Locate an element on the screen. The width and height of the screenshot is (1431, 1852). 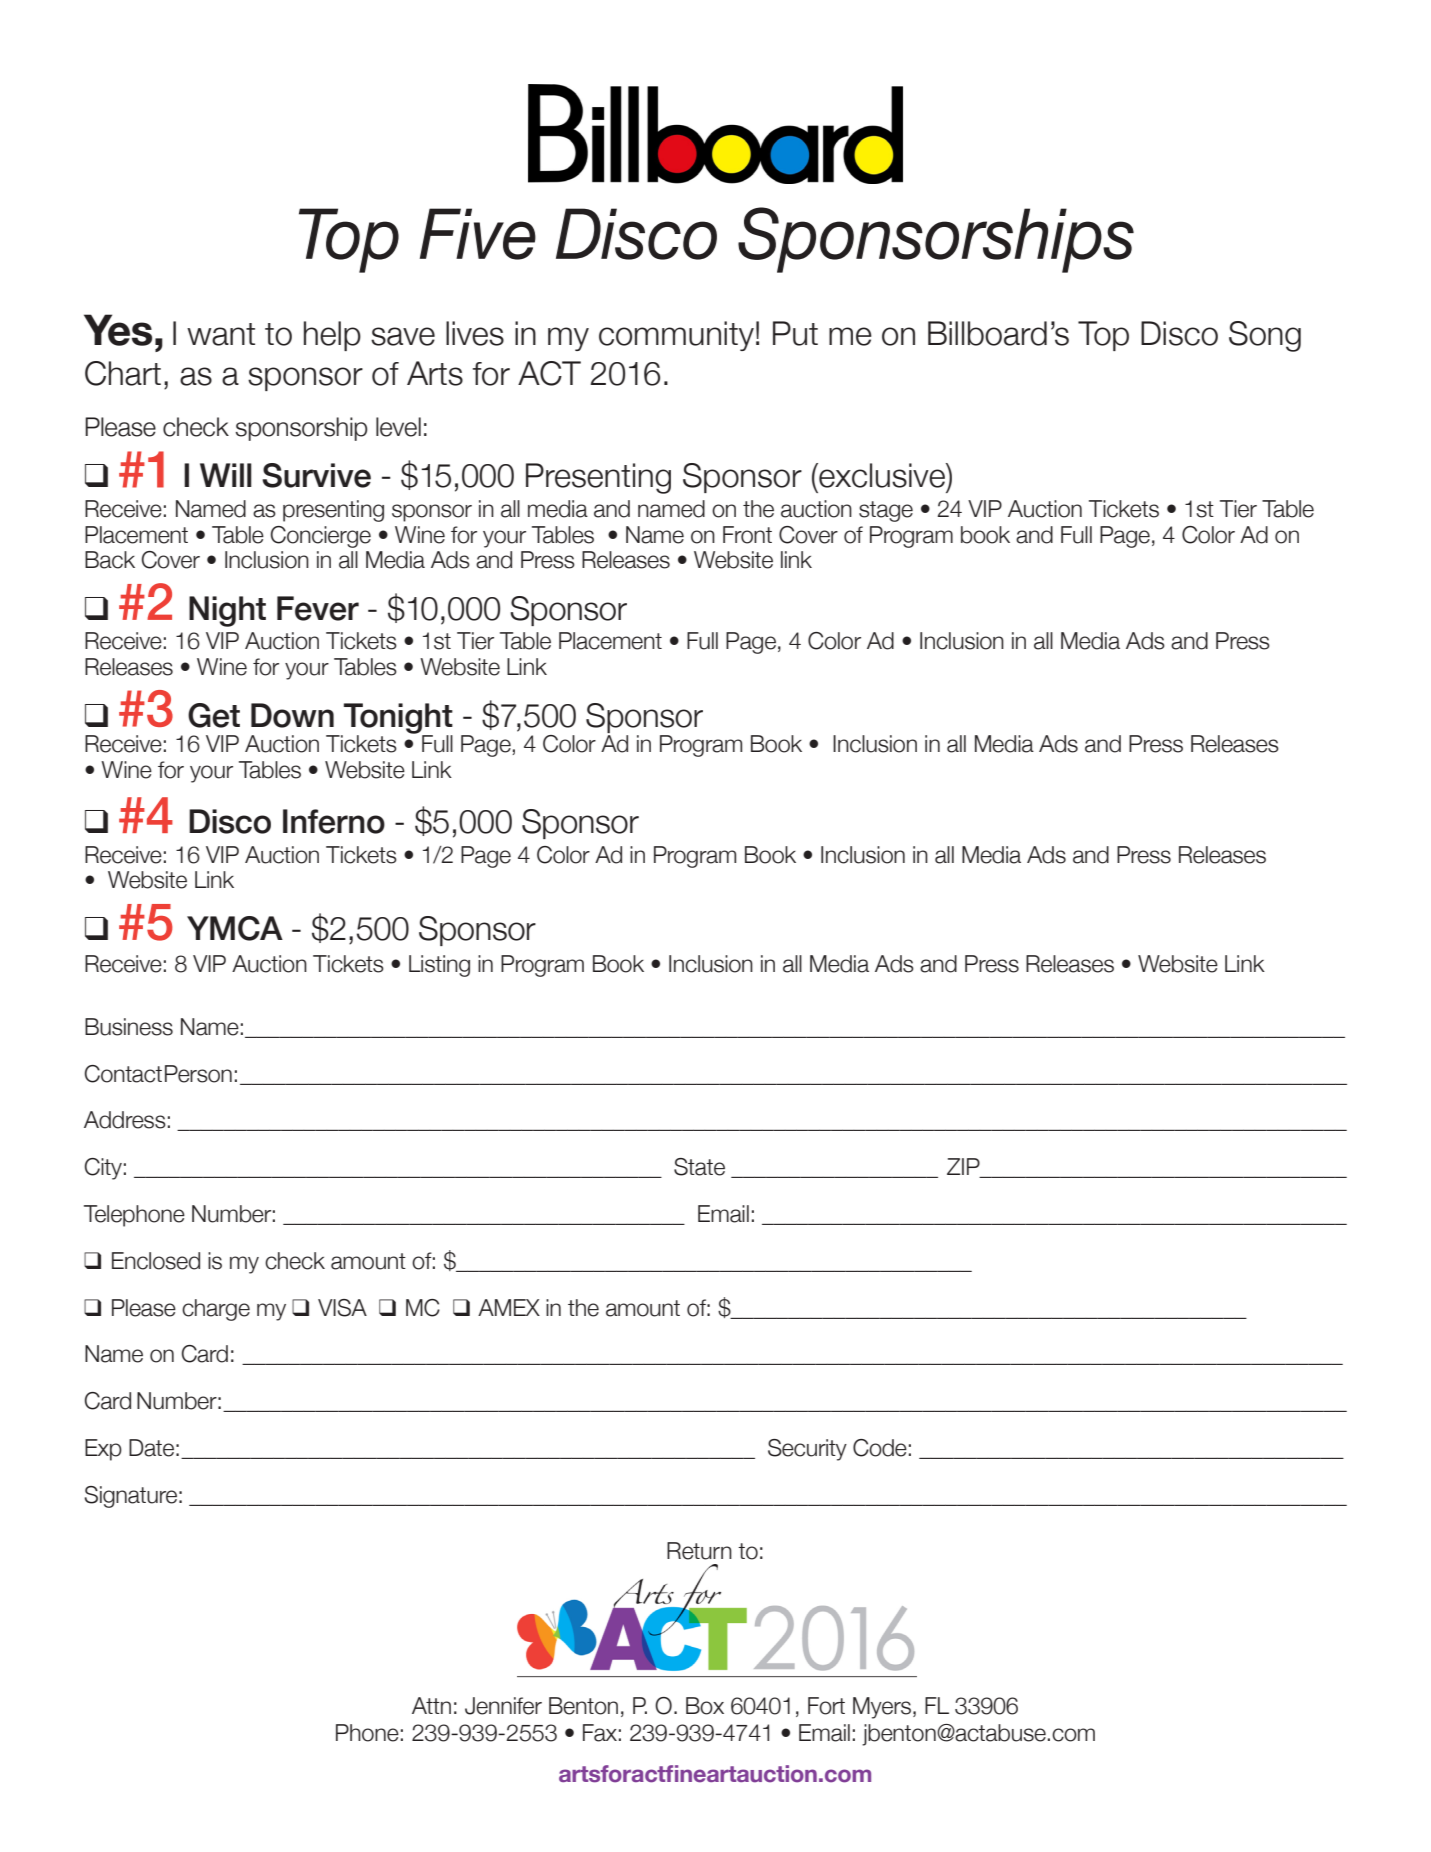
Front is located at coordinates (747, 535).
